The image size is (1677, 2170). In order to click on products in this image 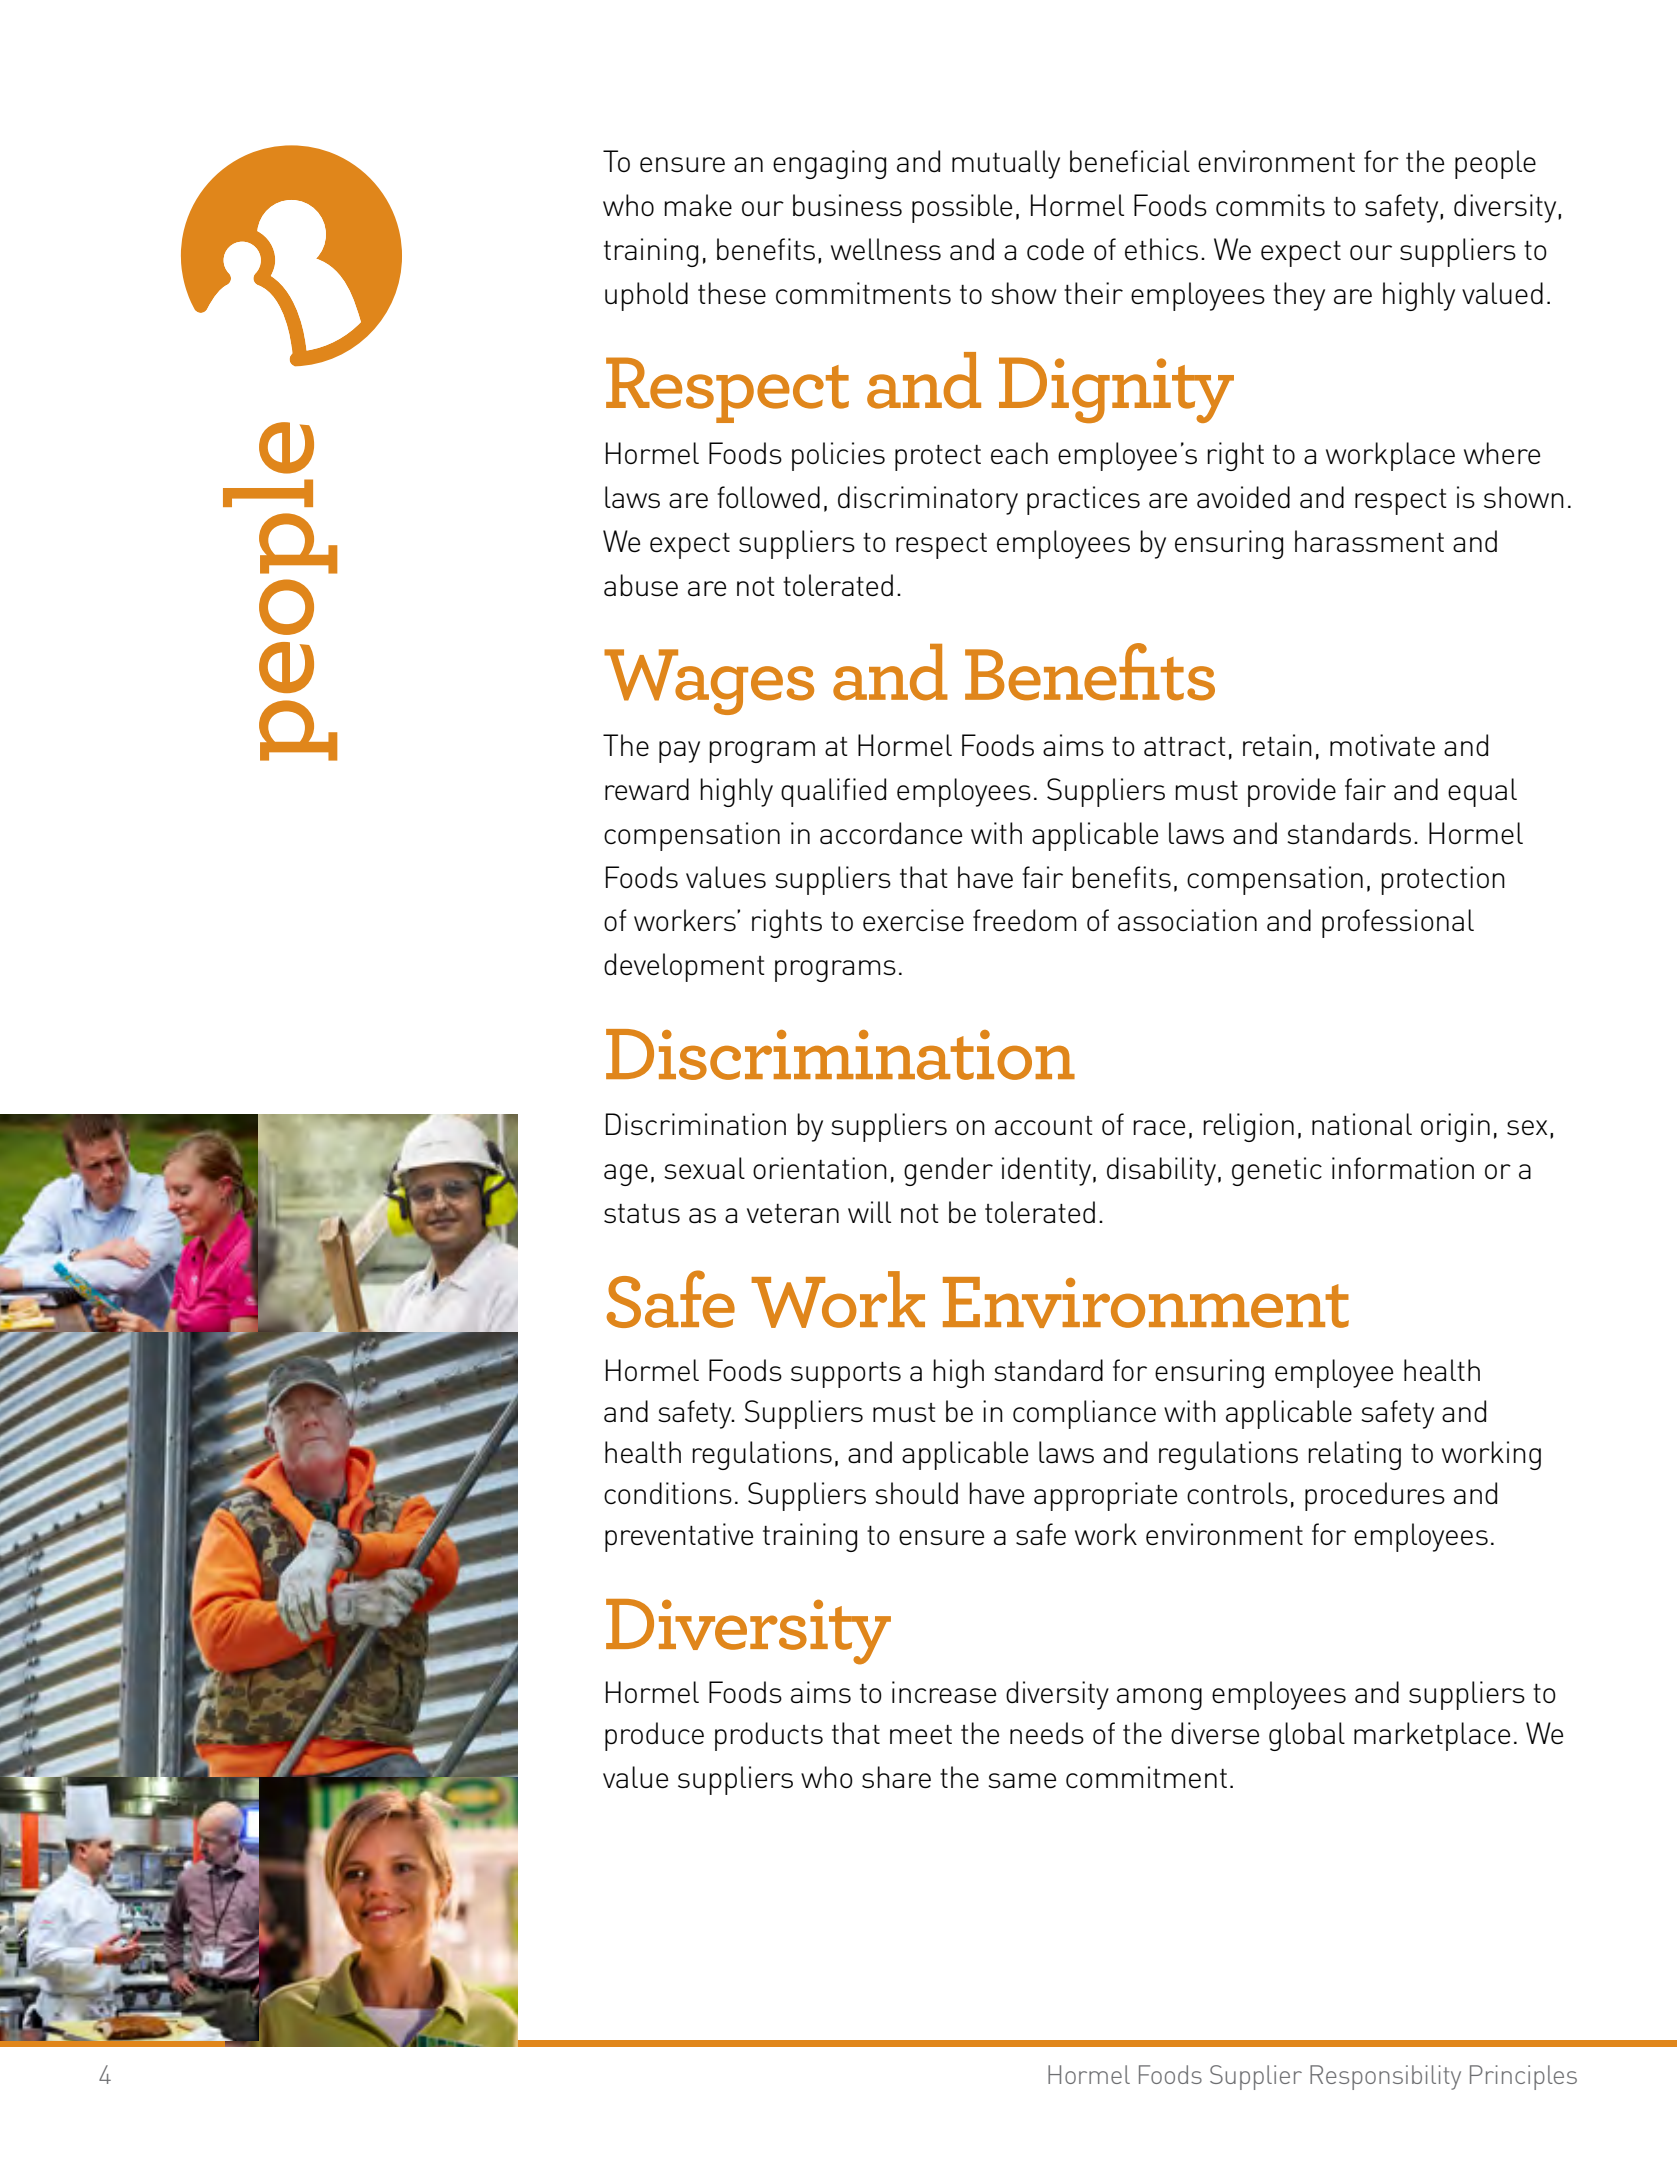, I will do `click(769, 1736)`.
